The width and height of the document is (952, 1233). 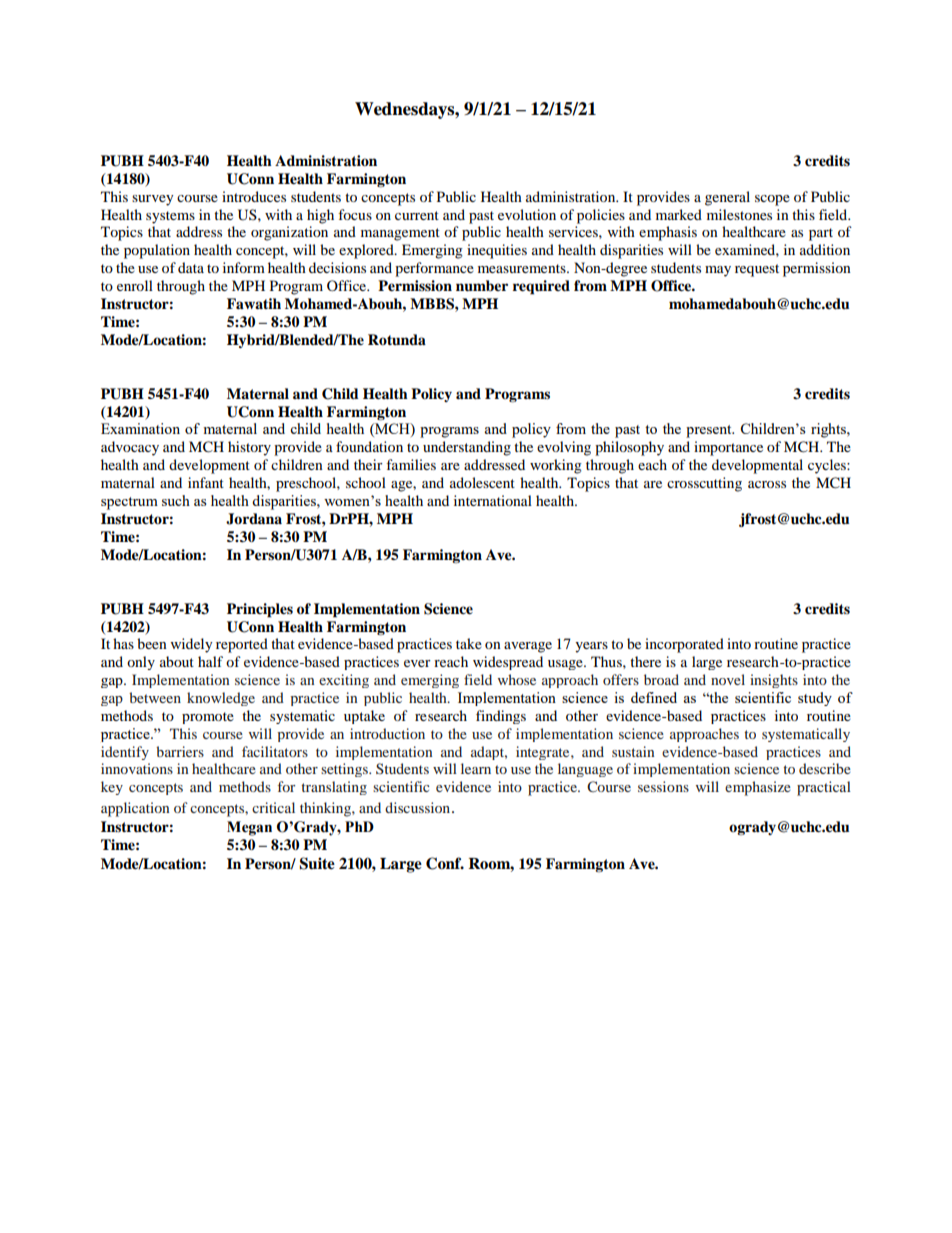 What do you see at coordinates (221, 699) in the document?
I see `knowledge` at bounding box center [221, 699].
